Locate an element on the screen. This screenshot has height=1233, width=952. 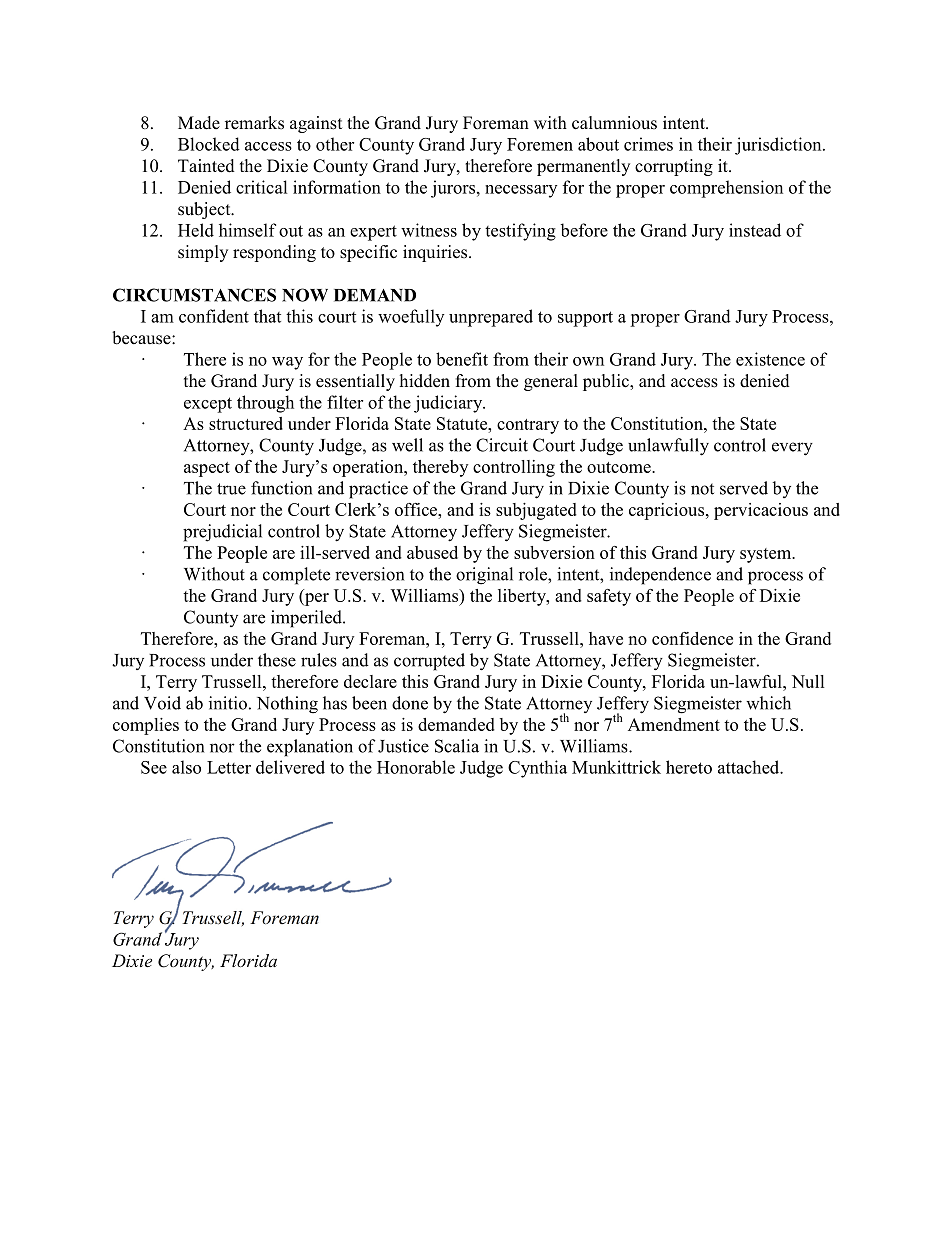
Circuit is located at coordinates (502, 445).
